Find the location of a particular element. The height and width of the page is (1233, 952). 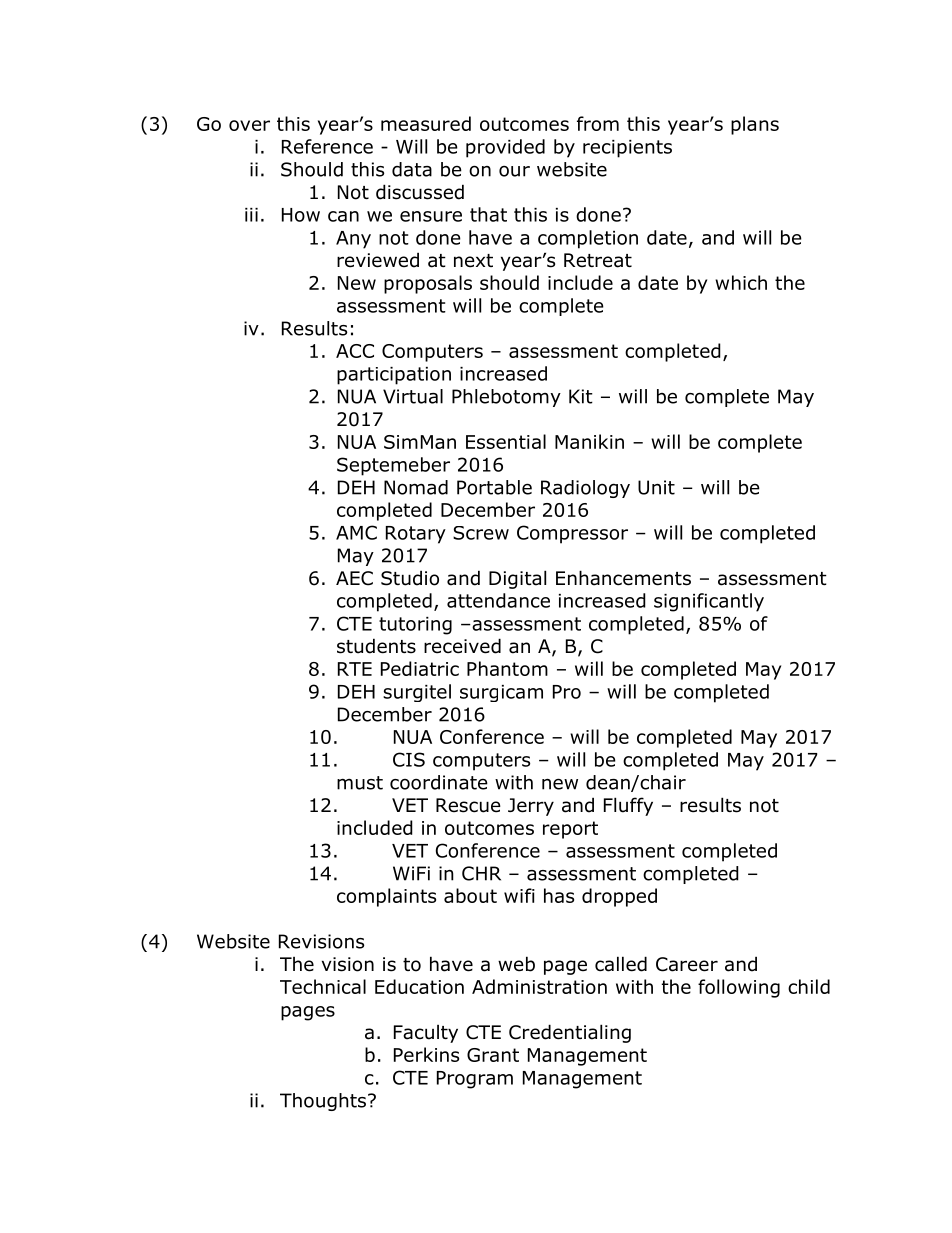

Reference is located at coordinates (327, 146).
